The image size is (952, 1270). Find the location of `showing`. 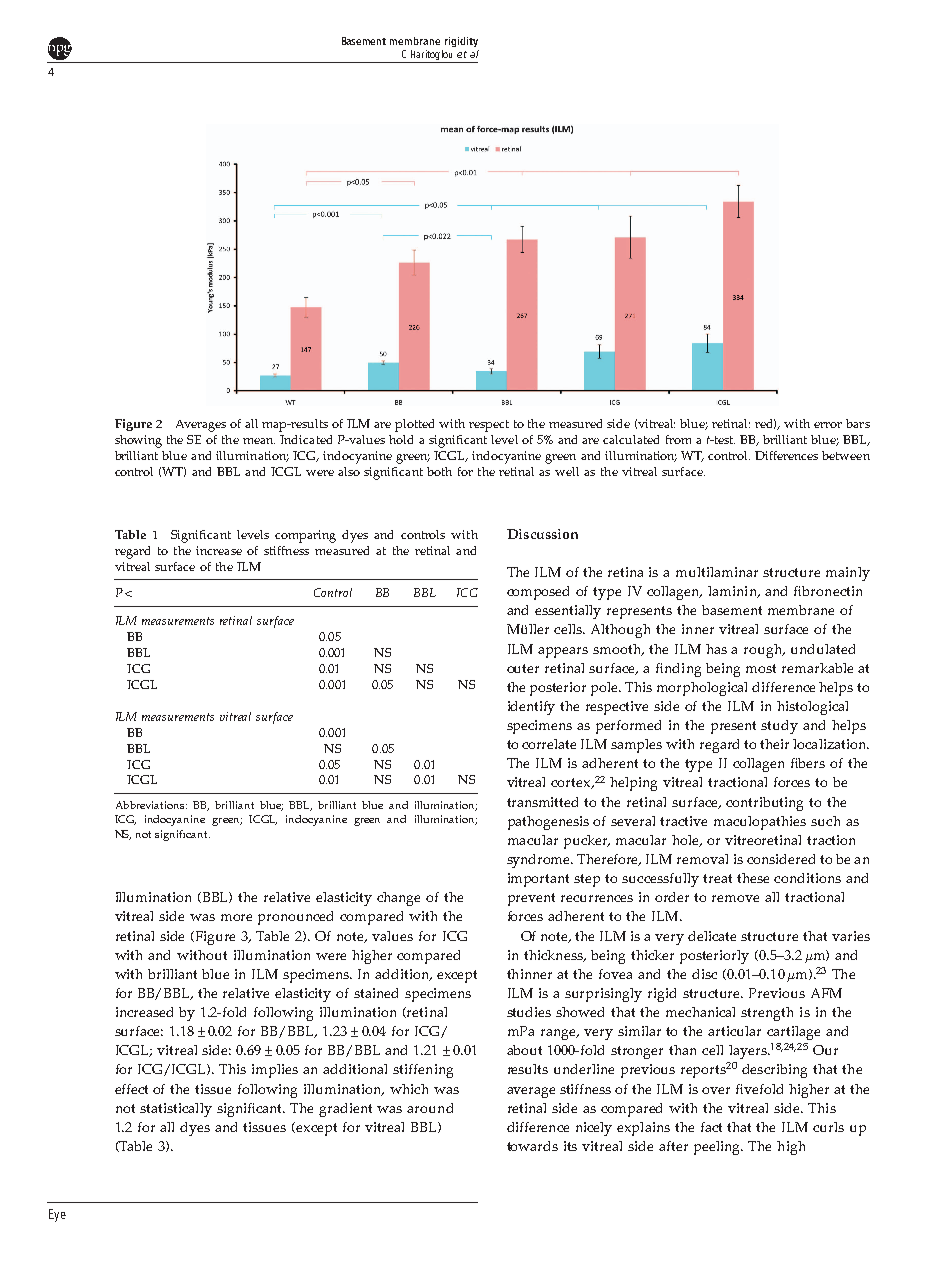

showing is located at coordinates (138, 441).
